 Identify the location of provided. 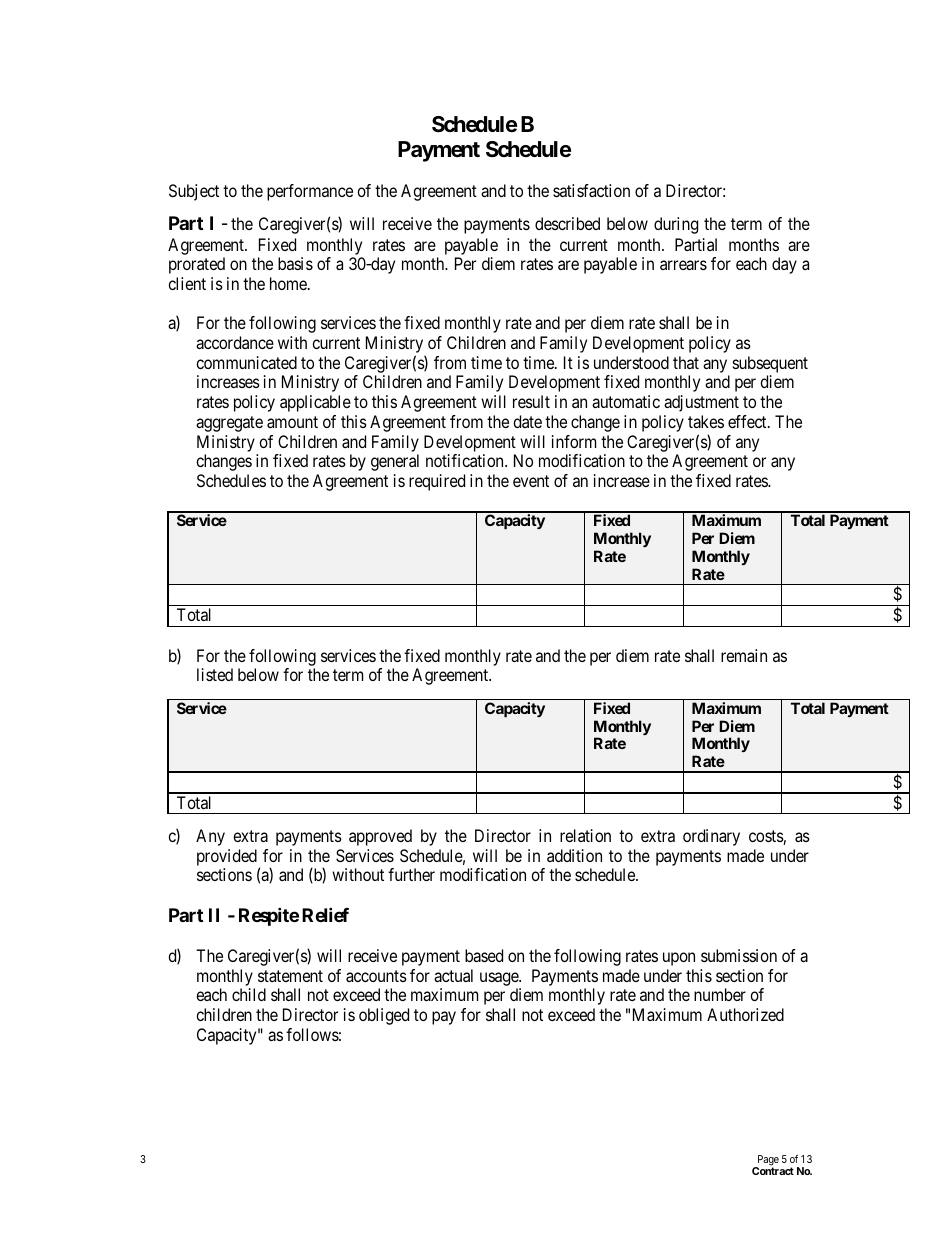
(227, 857).
